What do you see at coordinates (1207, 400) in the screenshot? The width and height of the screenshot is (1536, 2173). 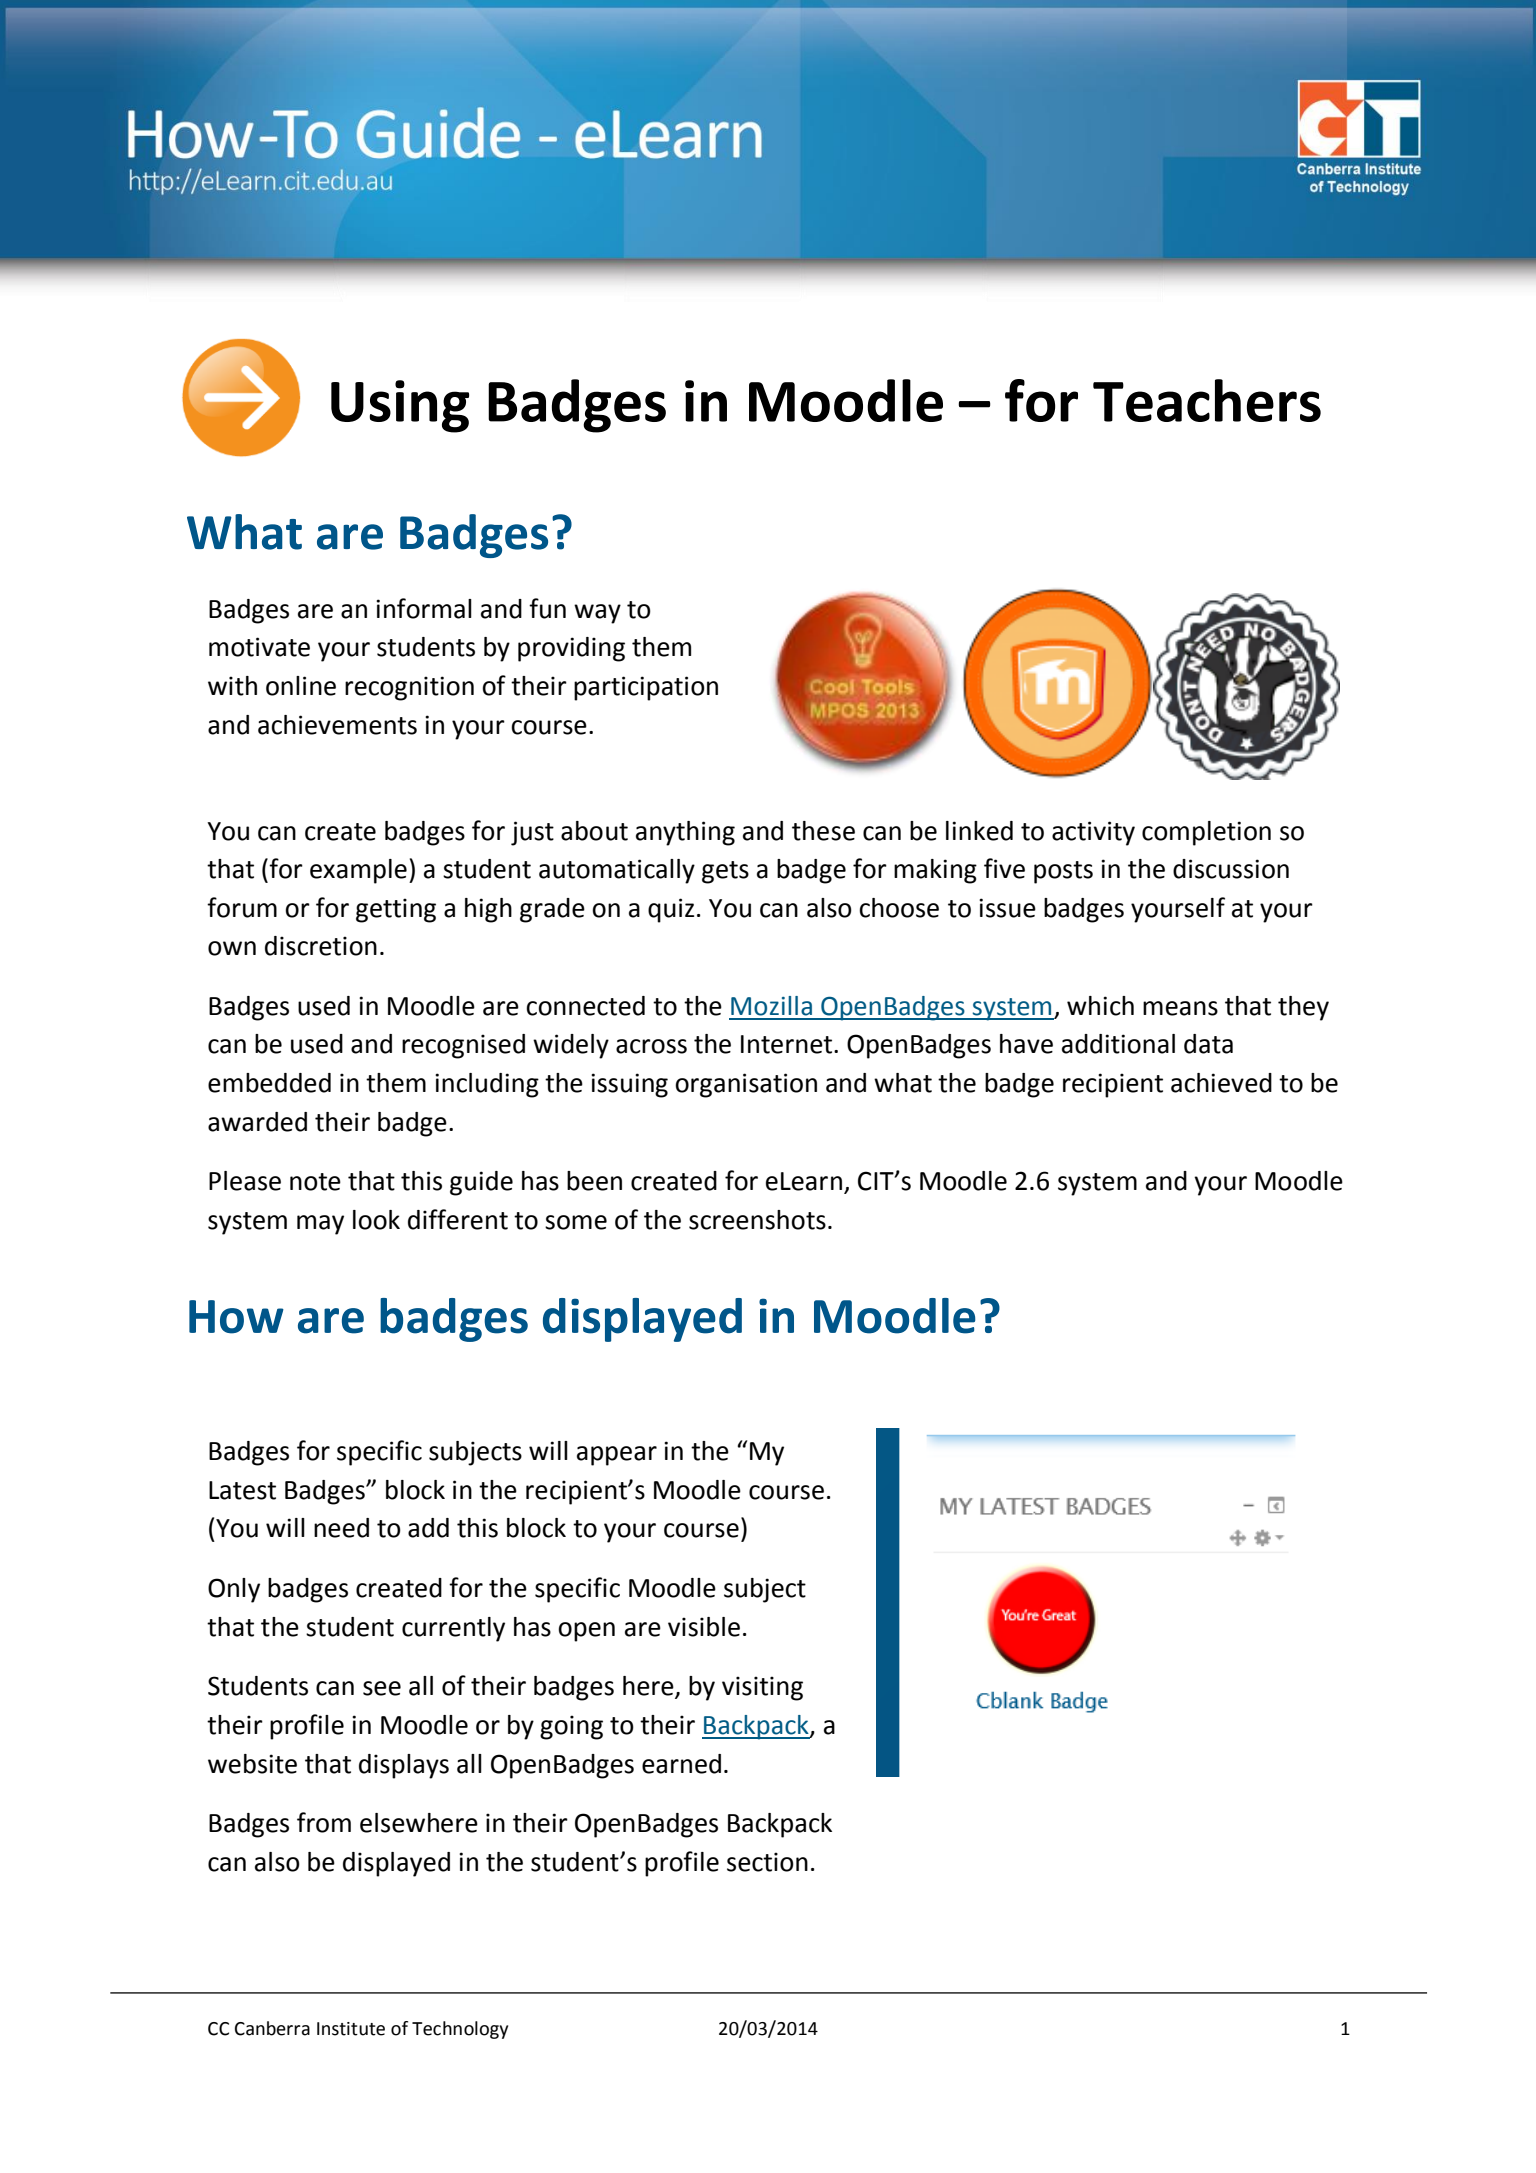 I see `Teachers` at bounding box center [1207, 400].
